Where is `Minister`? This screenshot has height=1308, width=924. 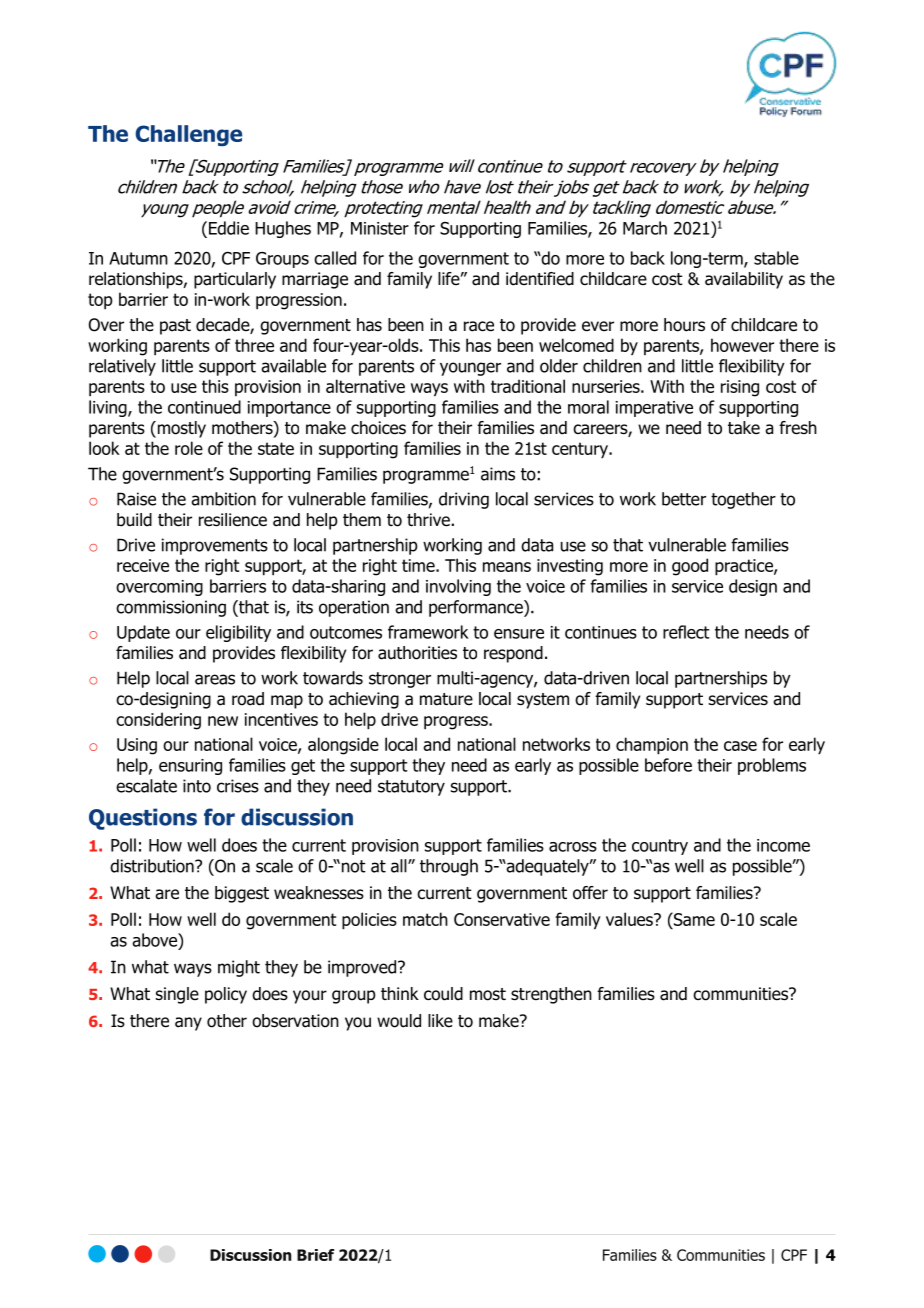
Minister is located at coordinates (380, 228).
